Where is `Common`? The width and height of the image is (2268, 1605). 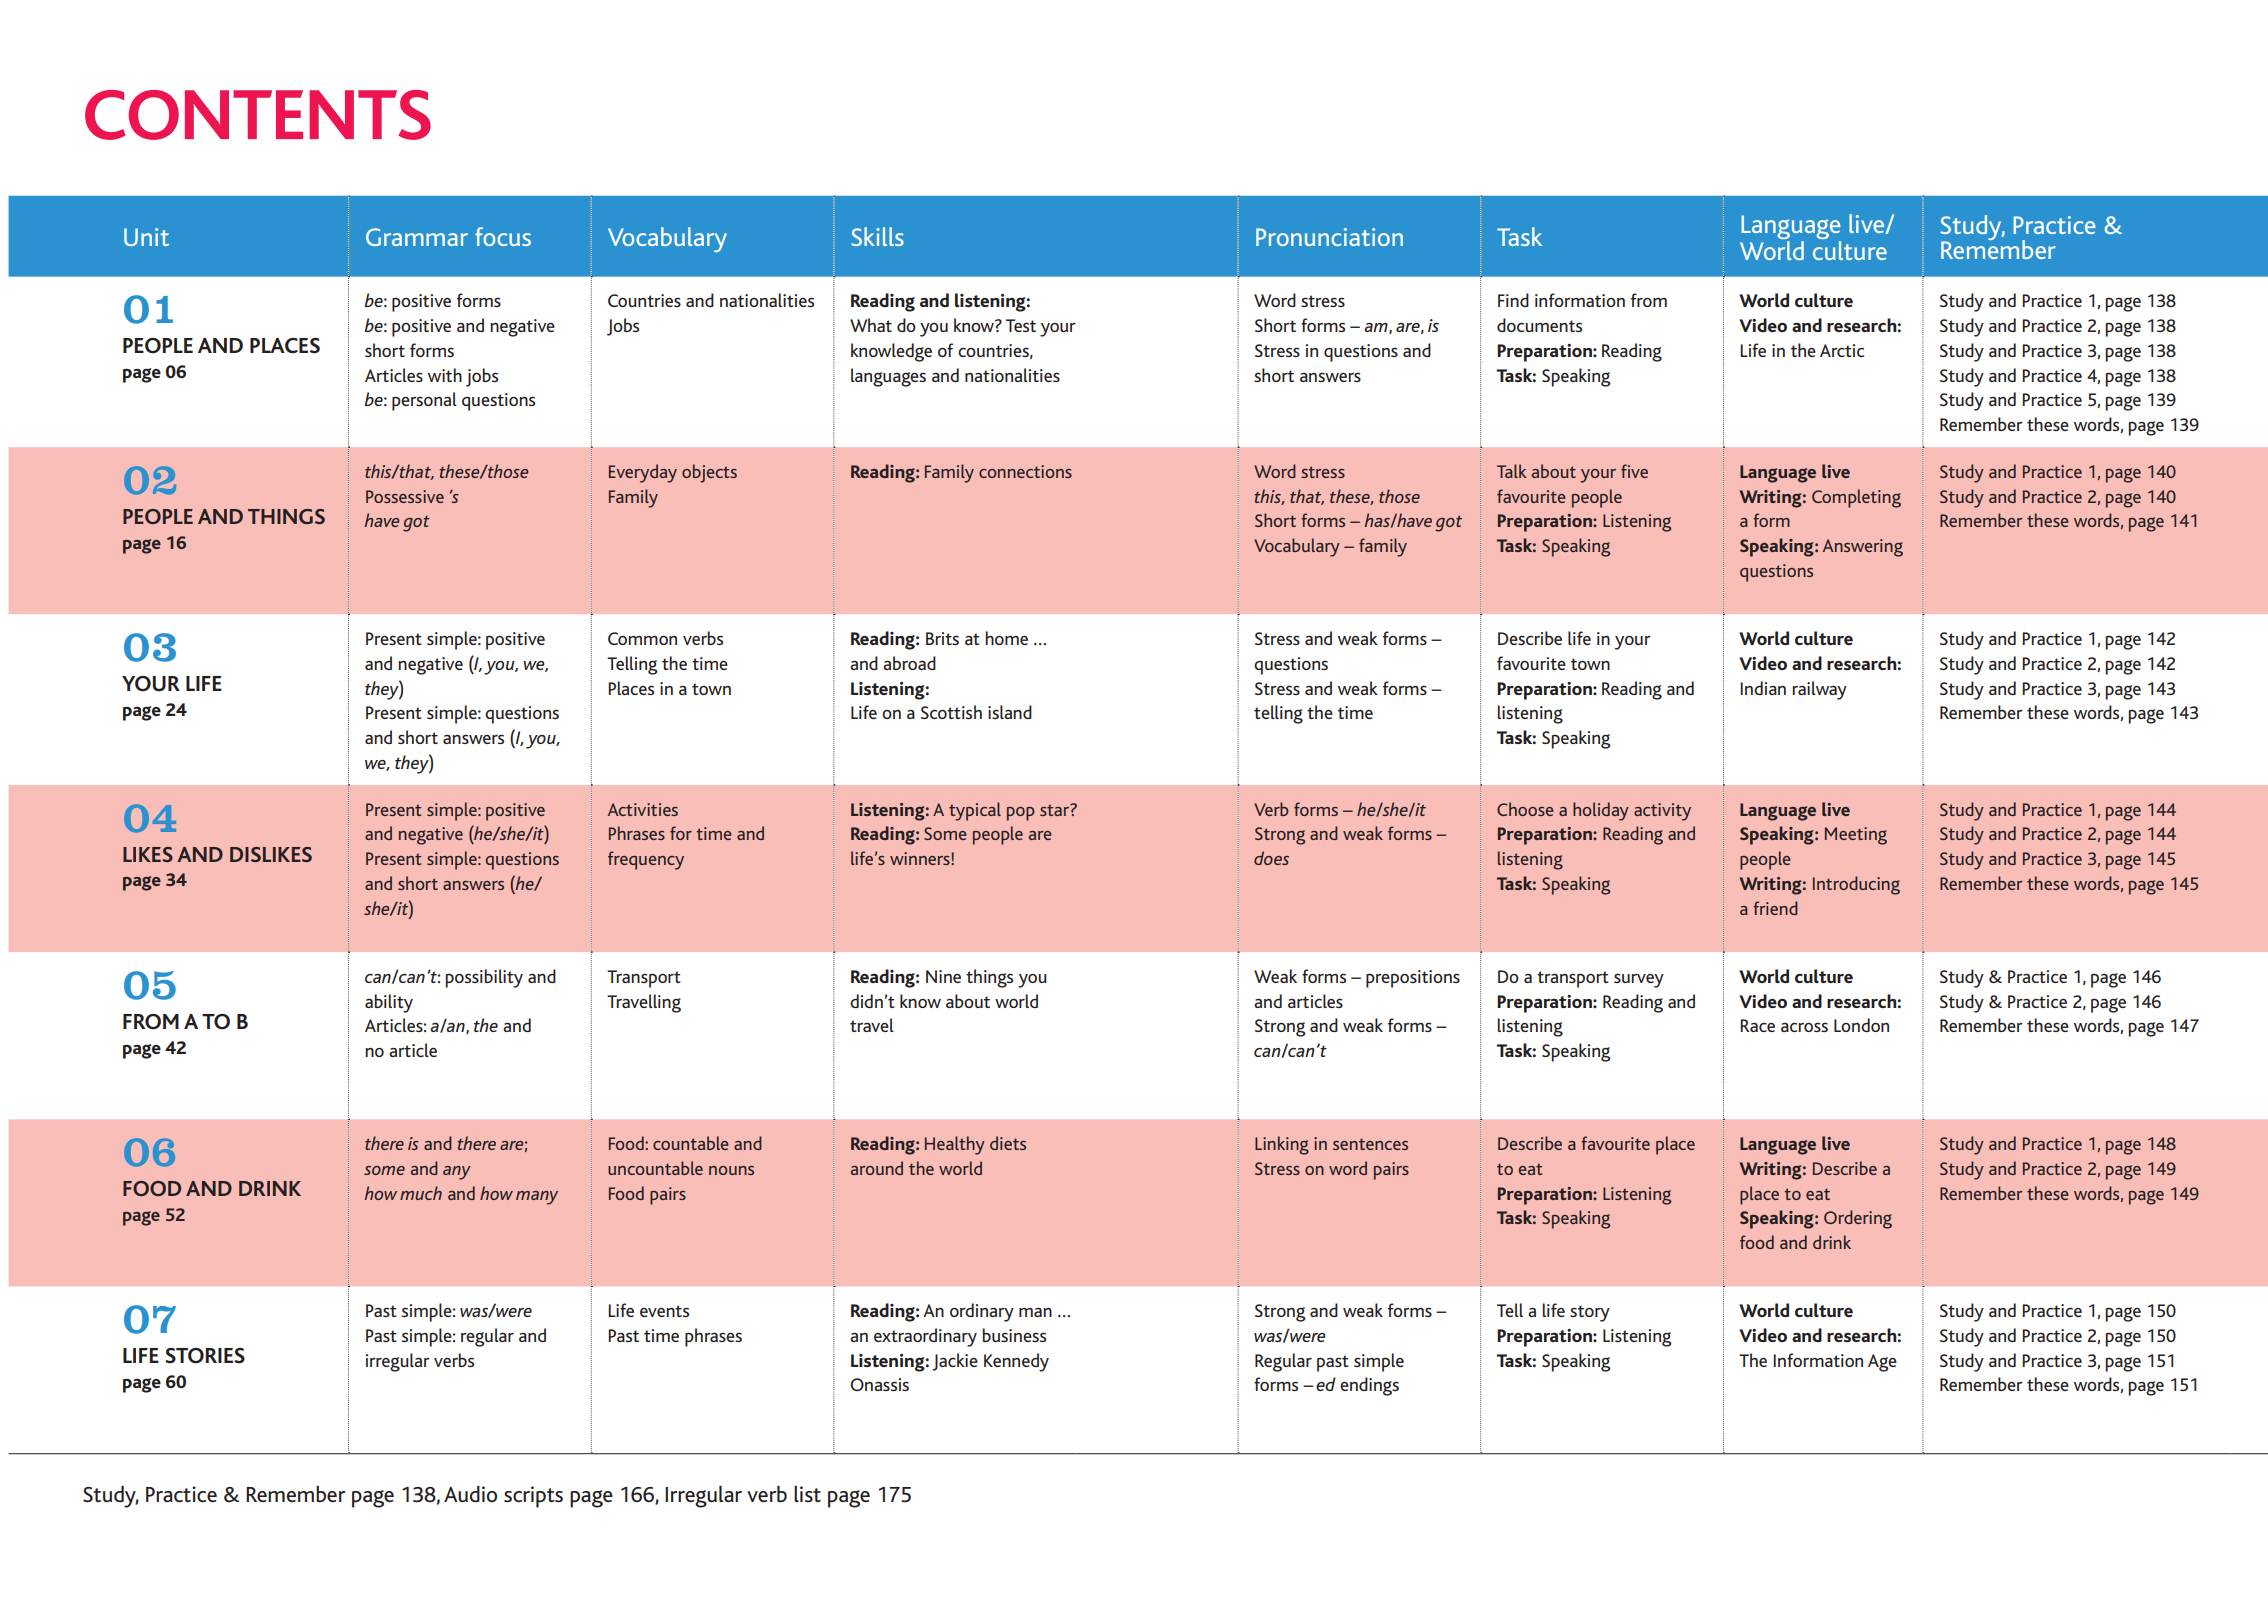
Common is located at coordinates (642, 638).
